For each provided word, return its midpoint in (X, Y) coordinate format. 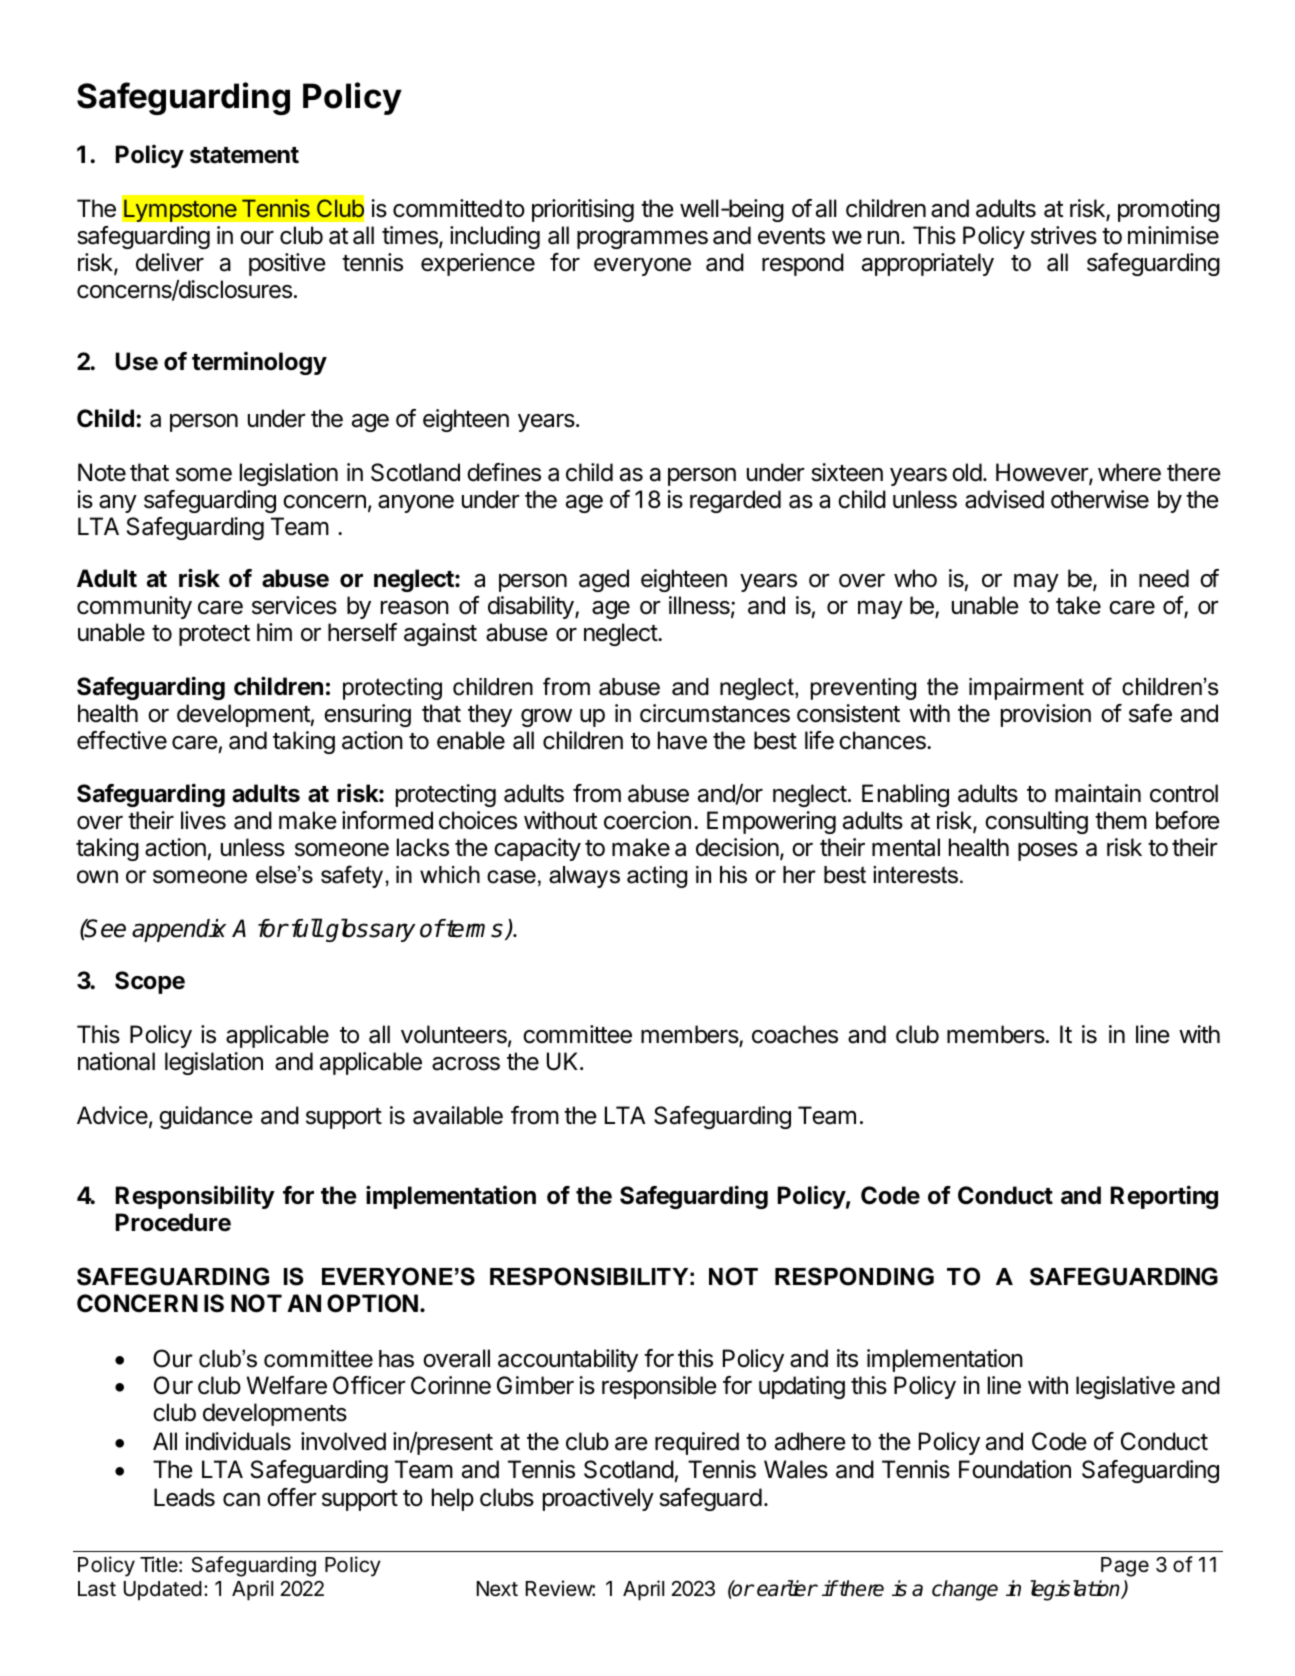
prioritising (583, 210)
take (1078, 605)
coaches (795, 1034)
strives (1064, 235)
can (241, 1500)
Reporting (1164, 1197)
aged (604, 580)
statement (244, 155)
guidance (206, 1117)
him (274, 632)
